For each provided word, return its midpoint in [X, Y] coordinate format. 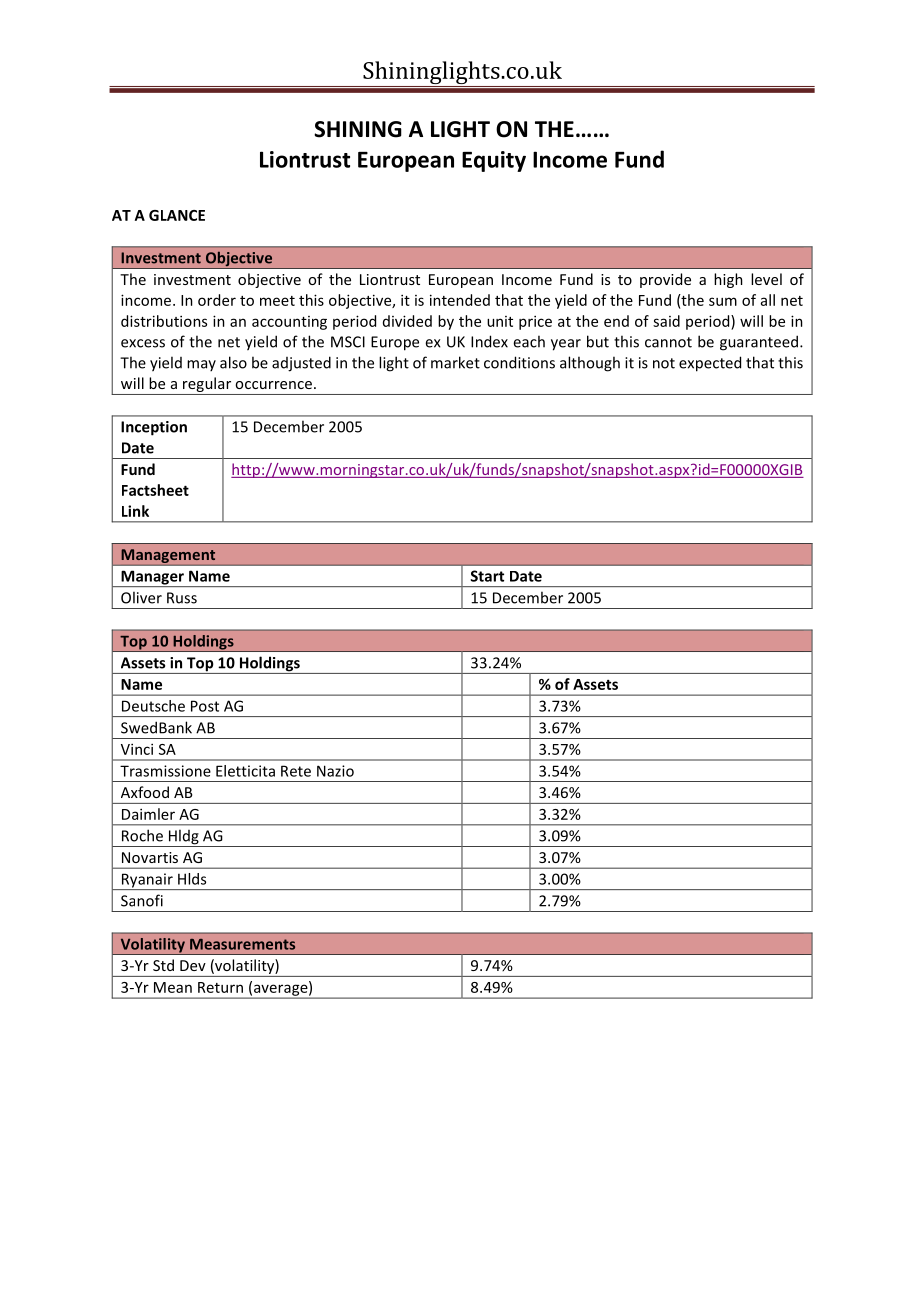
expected [710, 364]
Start [487, 576]
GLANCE [177, 215]
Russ [182, 598]
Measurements [242, 944]
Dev [193, 965]
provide [665, 280]
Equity [494, 161]
